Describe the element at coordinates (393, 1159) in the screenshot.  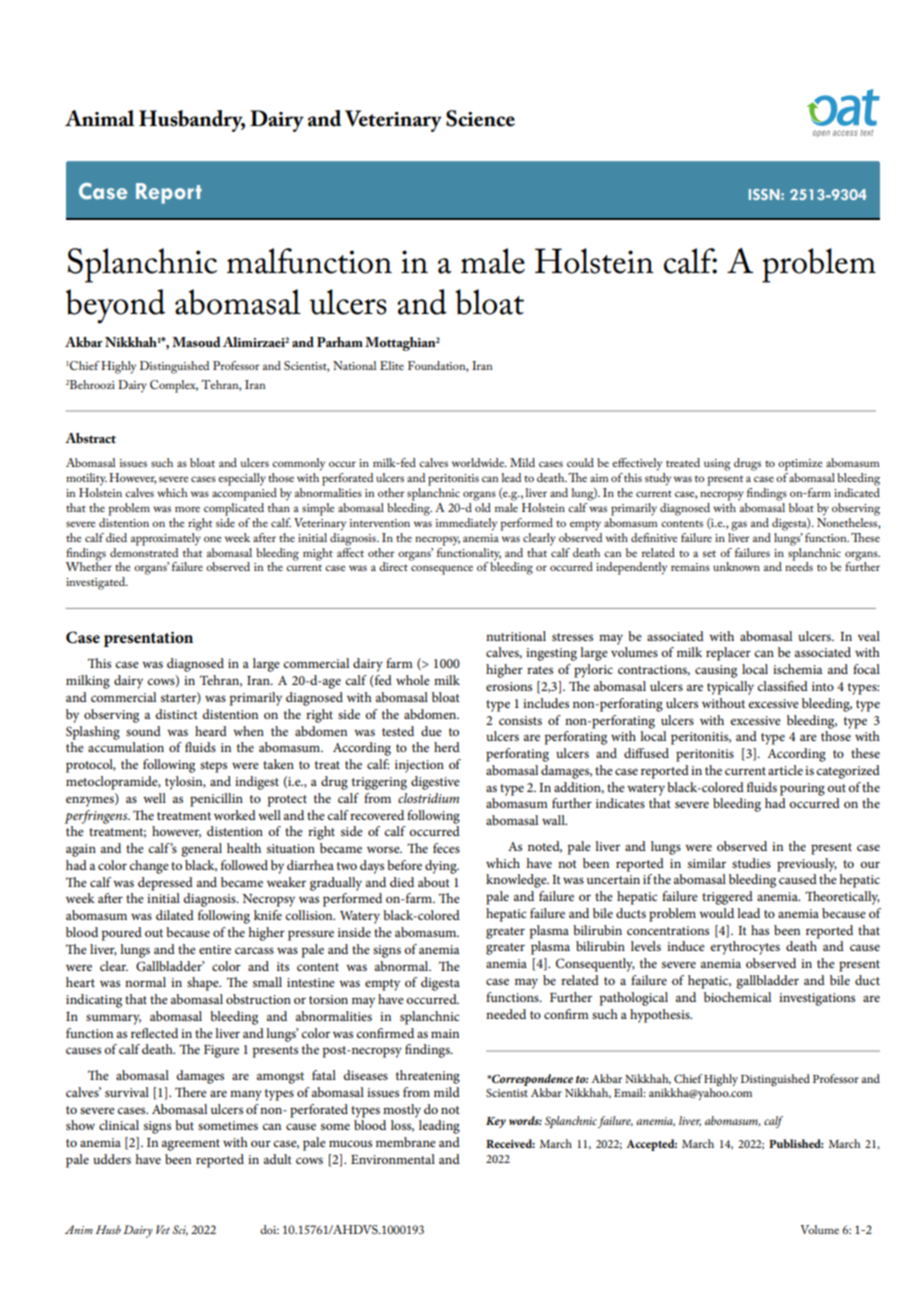
I see `Environmental` at that location.
